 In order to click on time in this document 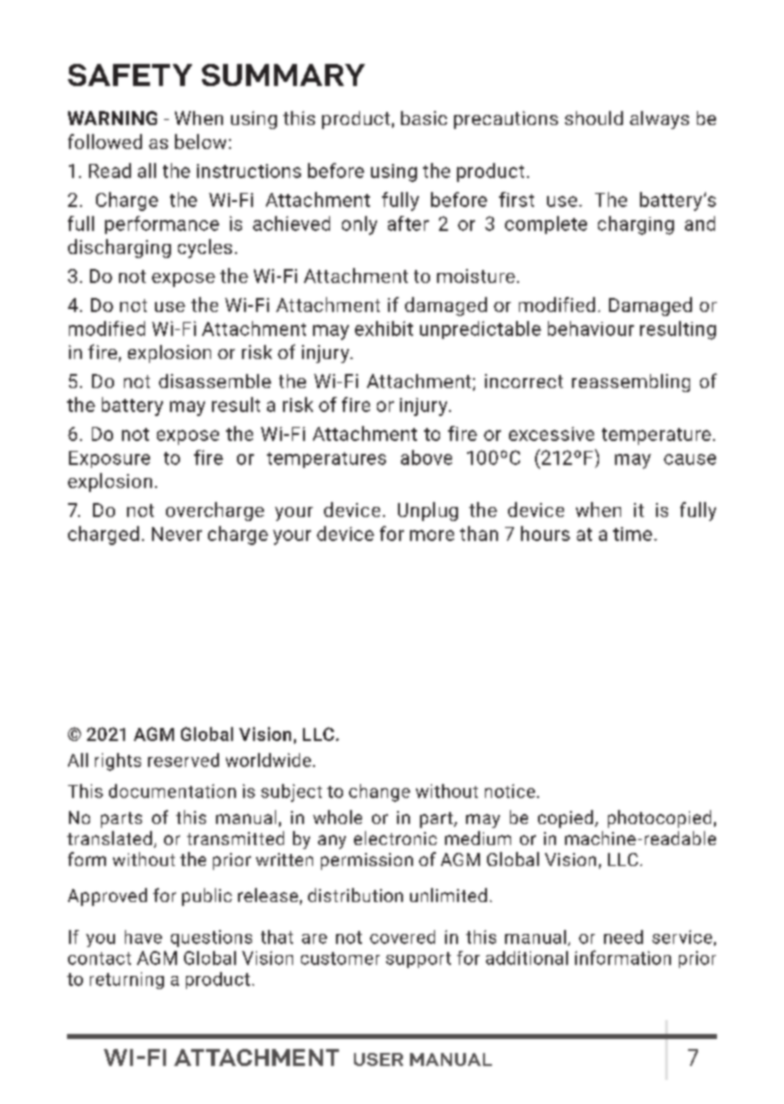, I will do `click(632, 534)`.
